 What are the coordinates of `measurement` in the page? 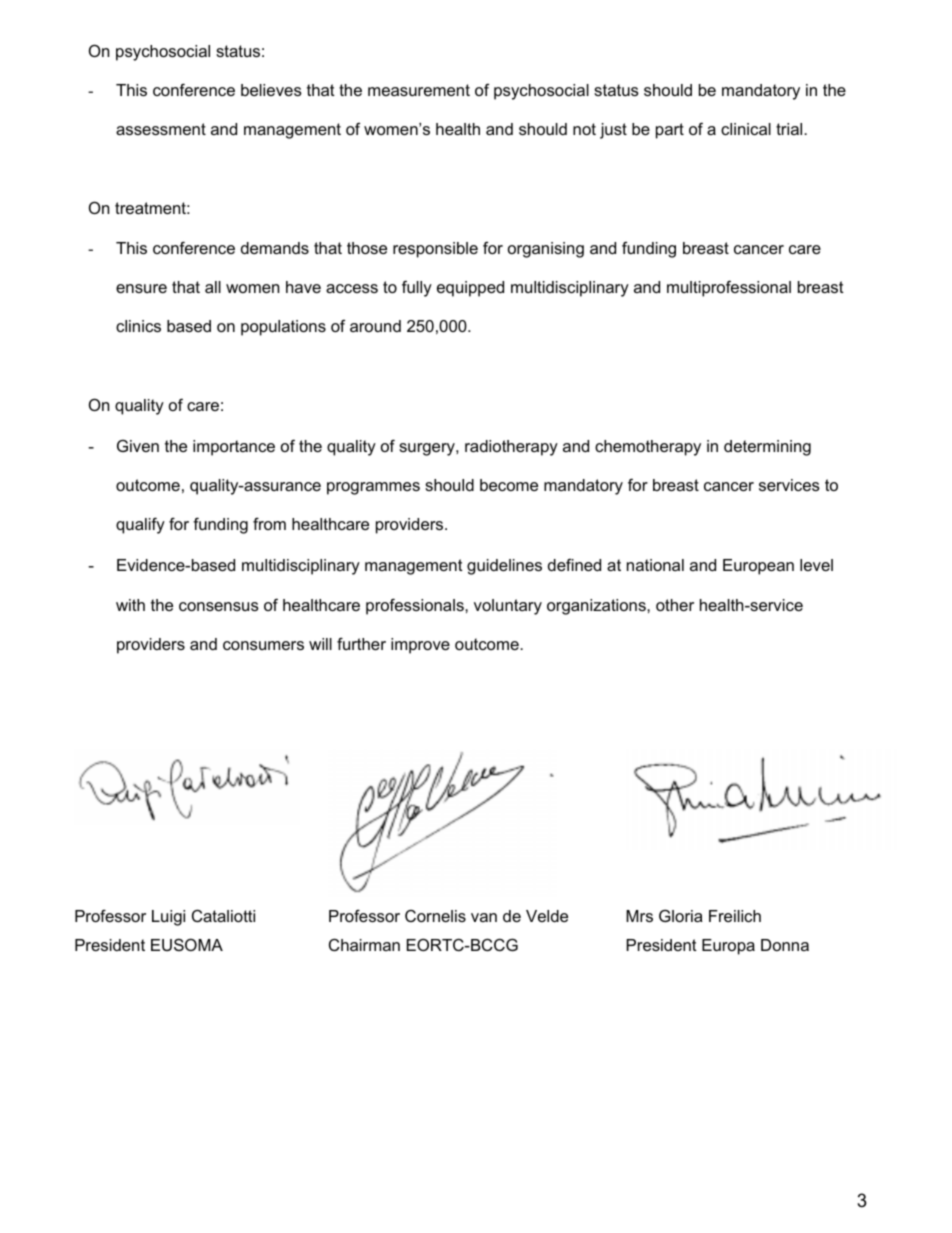 It's located at (419, 90).
